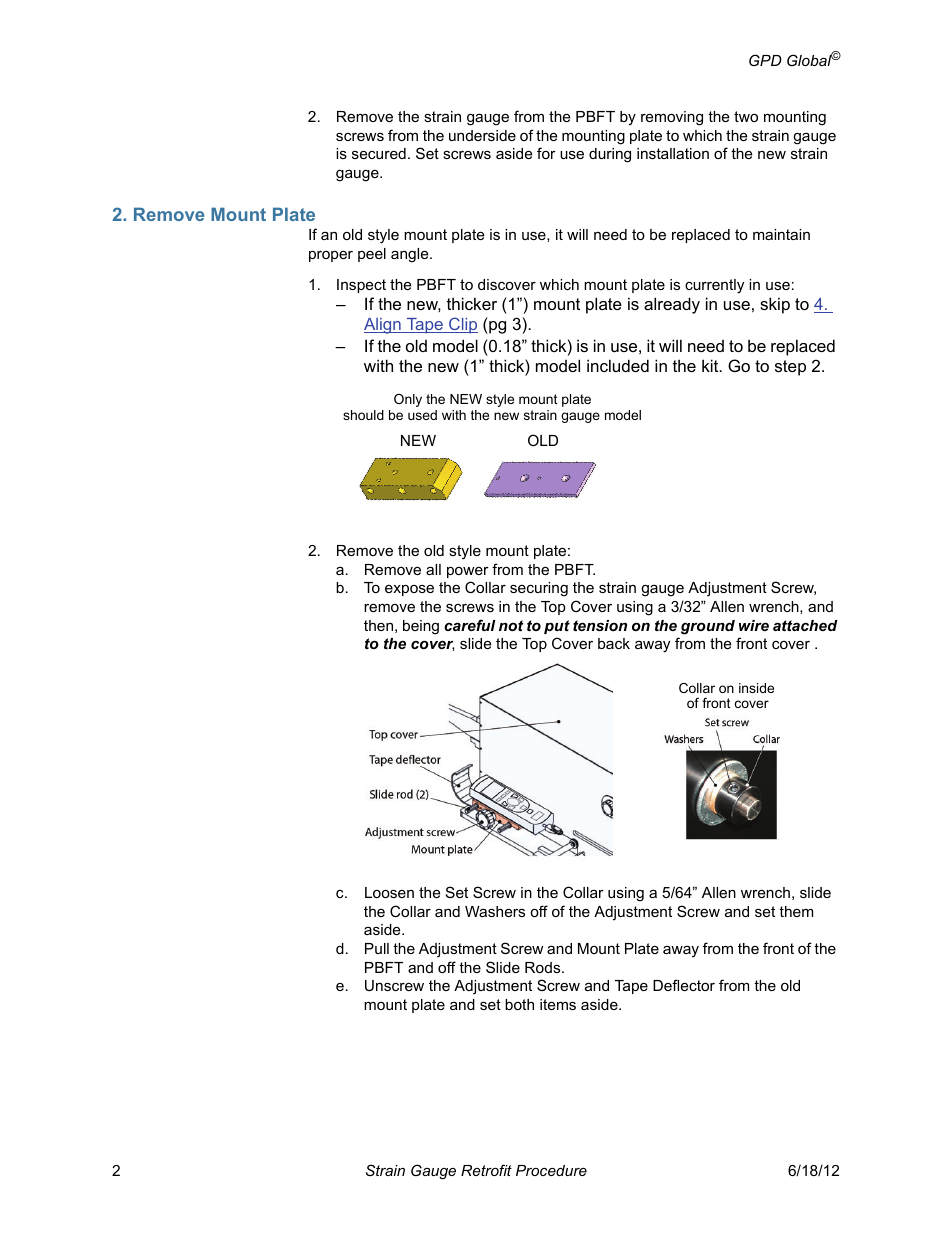 This screenshot has height=1233, width=952. Describe the element at coordinates (746, 116) in the screenshot. I see `two` at that location.
